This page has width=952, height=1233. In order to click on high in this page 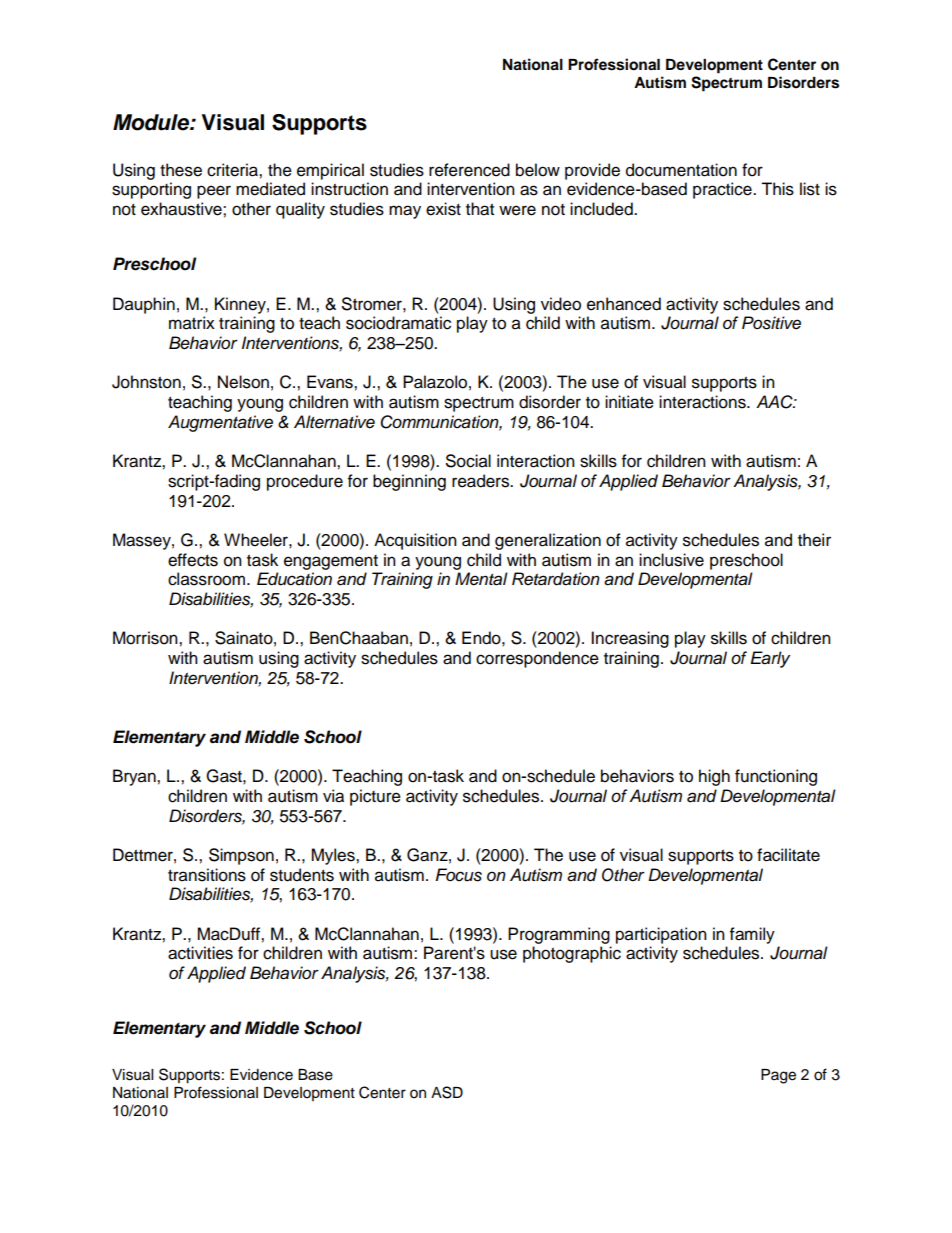, I will do `click(714, 777)`.
